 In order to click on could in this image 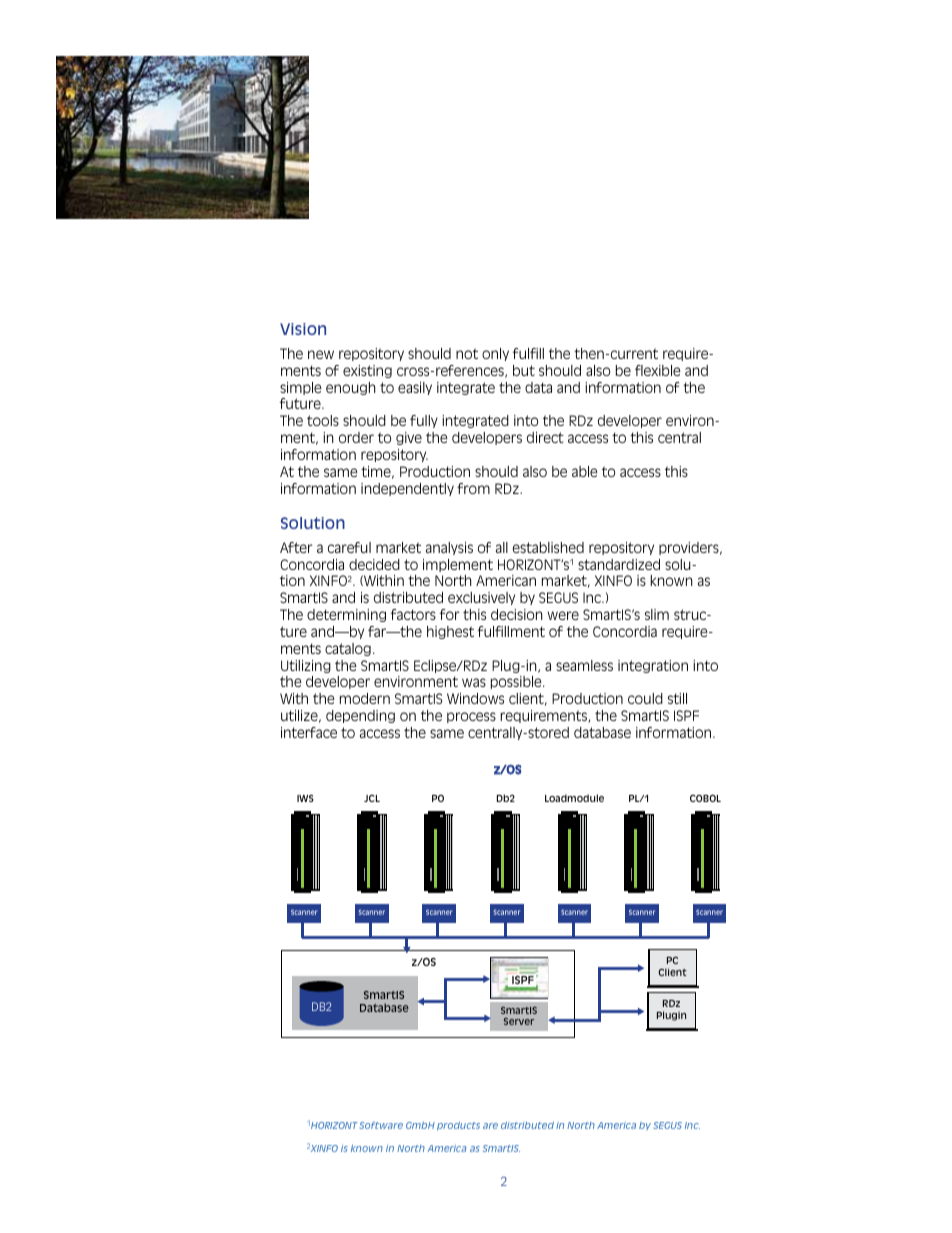, I will do `click(645, 698)`.
